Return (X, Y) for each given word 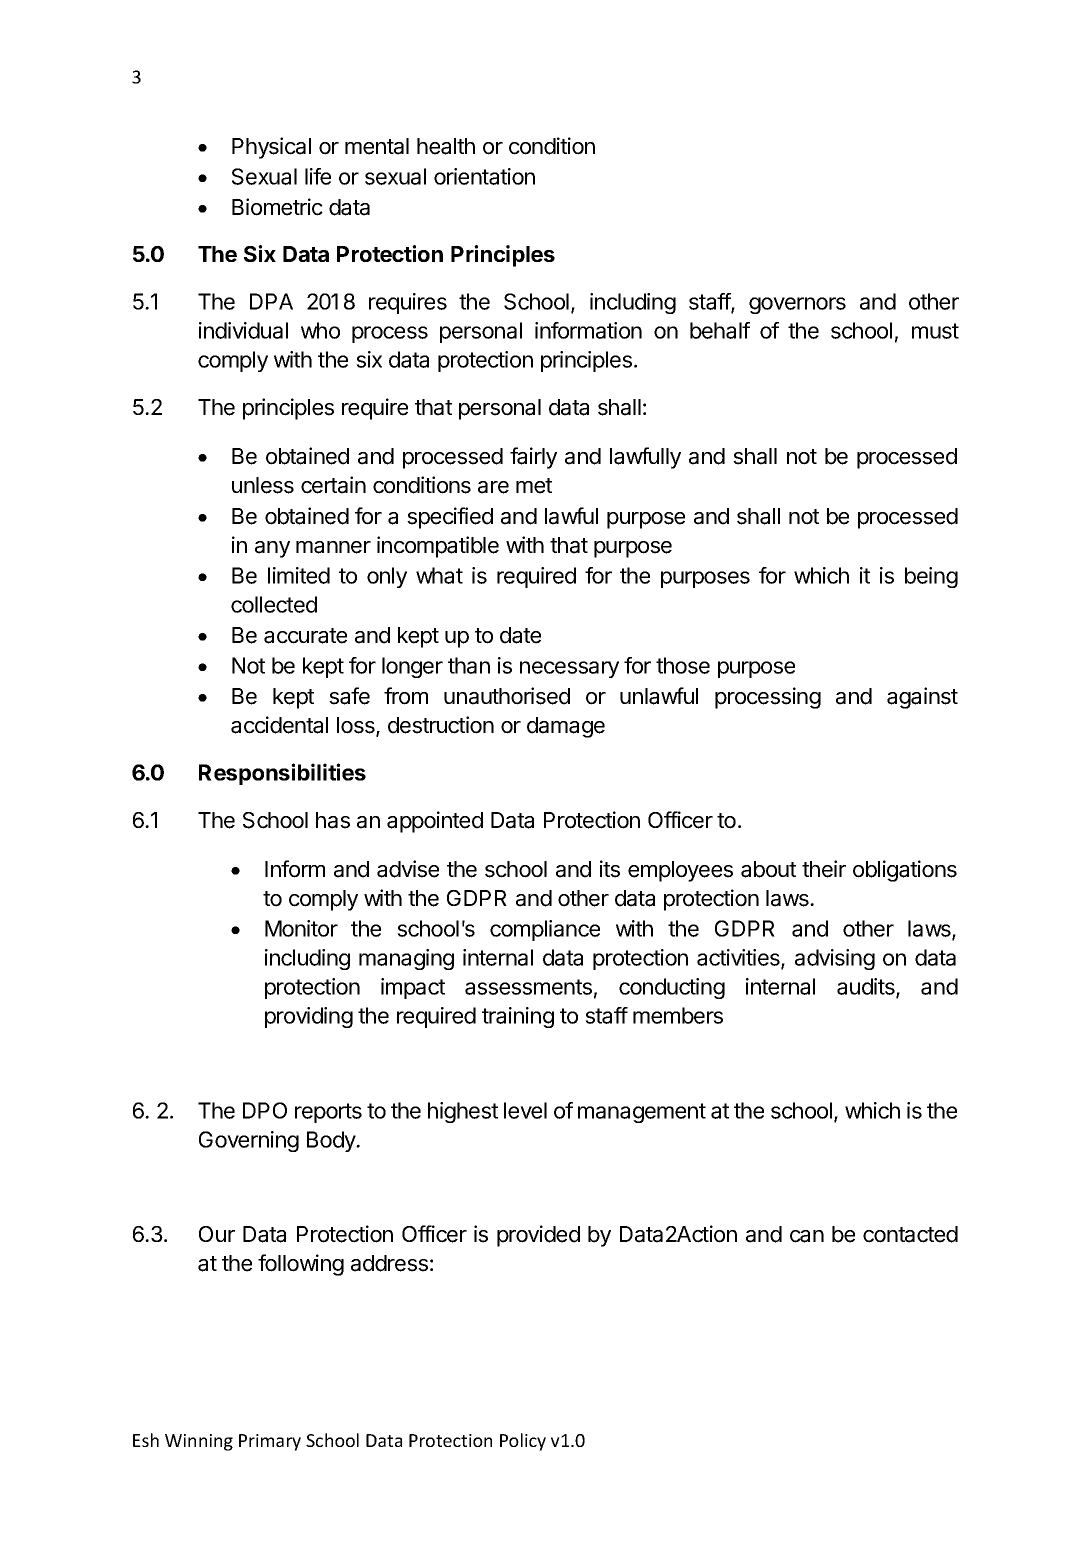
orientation (484, 176)
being (931, 577)
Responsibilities (282, 774)
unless (263, 485)
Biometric (277, 207)
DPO (265, 1110)
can (807, 1236)
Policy (523, 1442)
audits (867, 987)
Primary (270, 1442)
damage (566, 727)
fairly (533, 458)
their (824, 869)
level (525, 1110)
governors (797, 305)
